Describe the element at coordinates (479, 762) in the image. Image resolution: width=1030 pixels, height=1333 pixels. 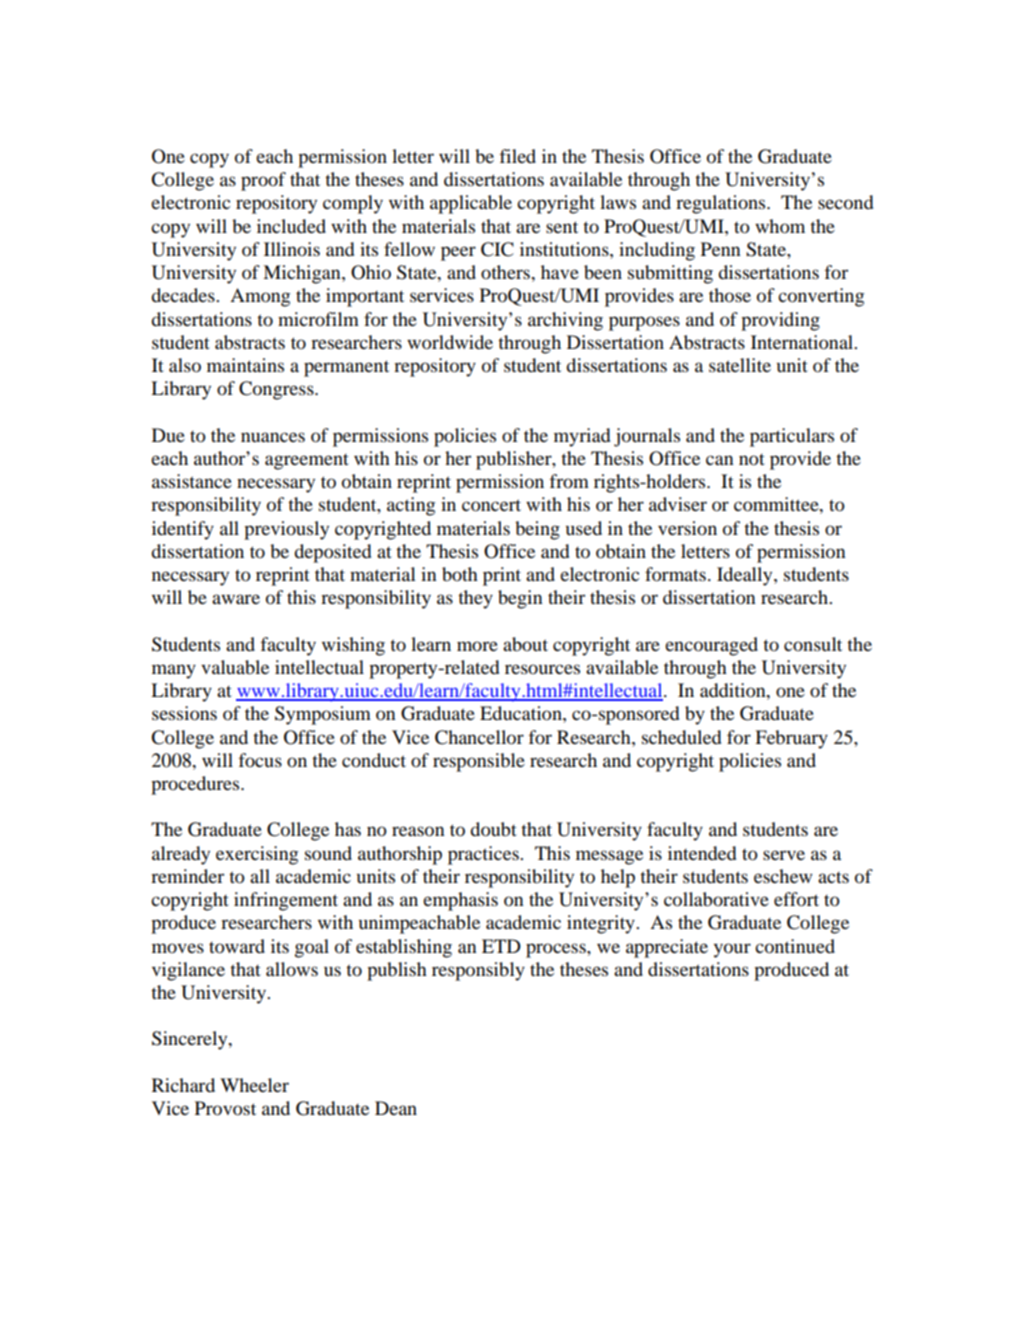
I see `responsible` at that location.
